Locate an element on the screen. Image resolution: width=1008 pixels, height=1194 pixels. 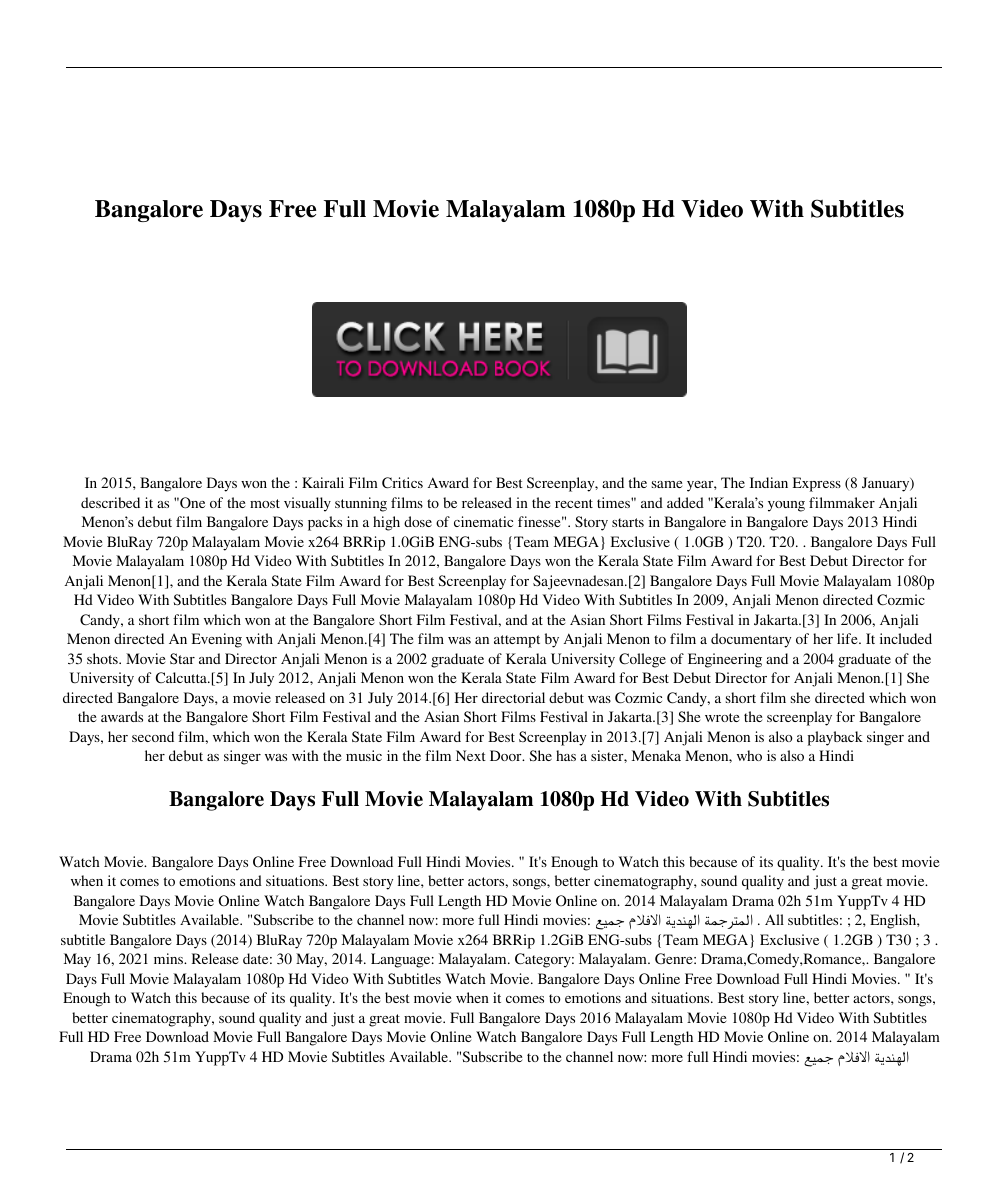
second is located at coordinates (153, 736).
